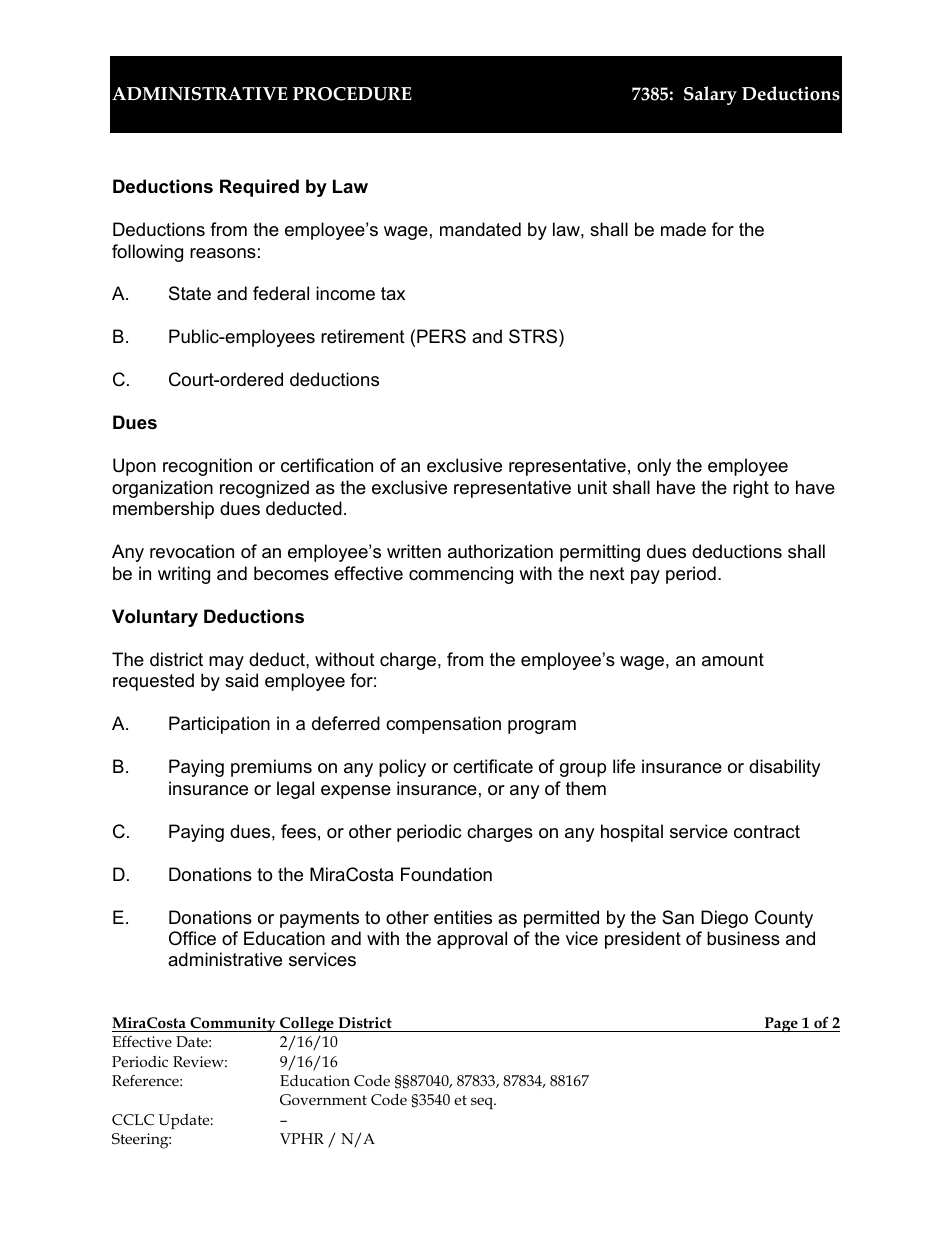 This page has height=1233, width=952. What do you see at coordinates (352, 94) in the page?
I see `PROCEDURE` at bounding box center [352, 94].
